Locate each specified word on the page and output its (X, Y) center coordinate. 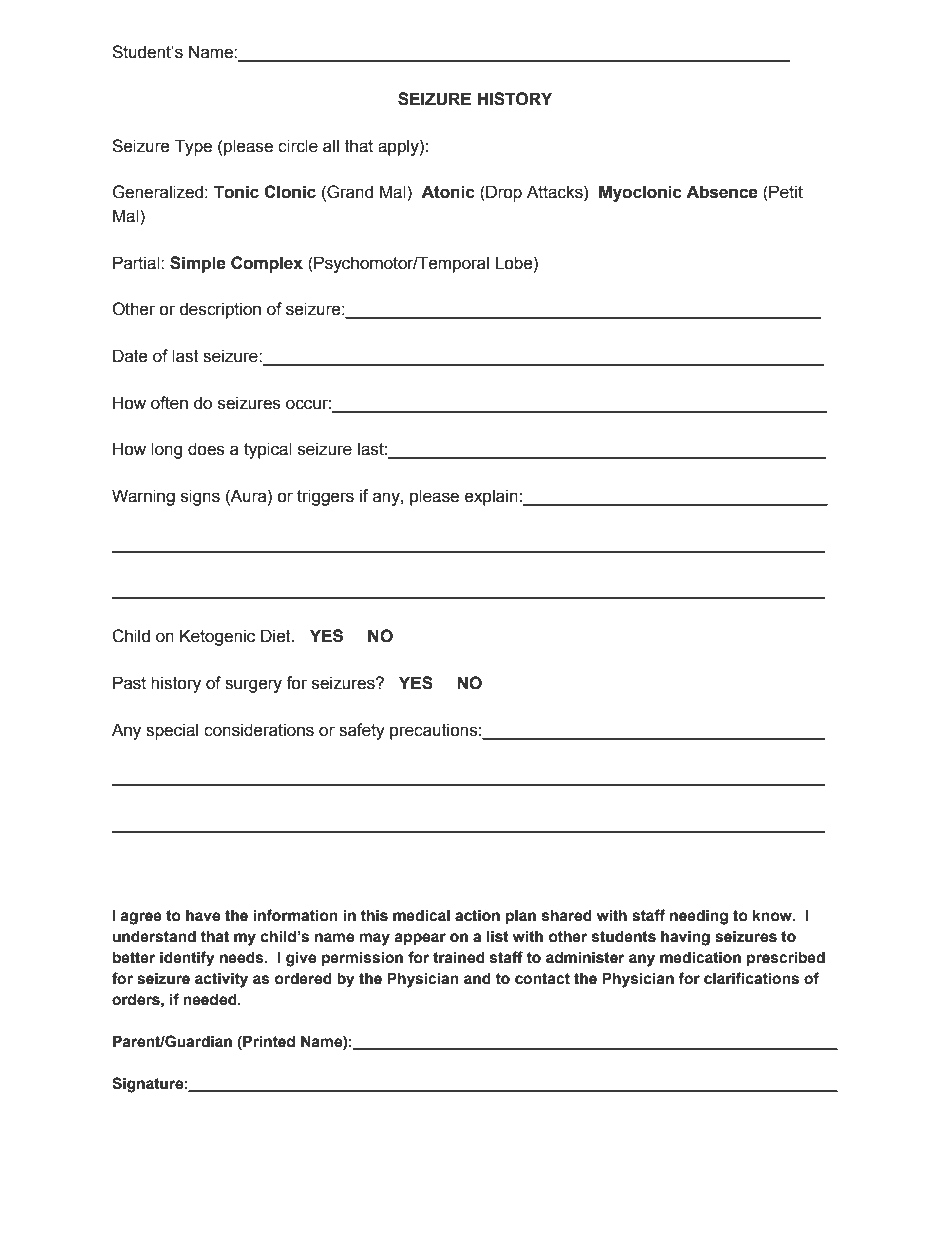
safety (362, 731)
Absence (722, 192)
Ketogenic (217, 637)
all (331, 146)
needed (211, 999)
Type (193, 147)
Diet (277, 636)
